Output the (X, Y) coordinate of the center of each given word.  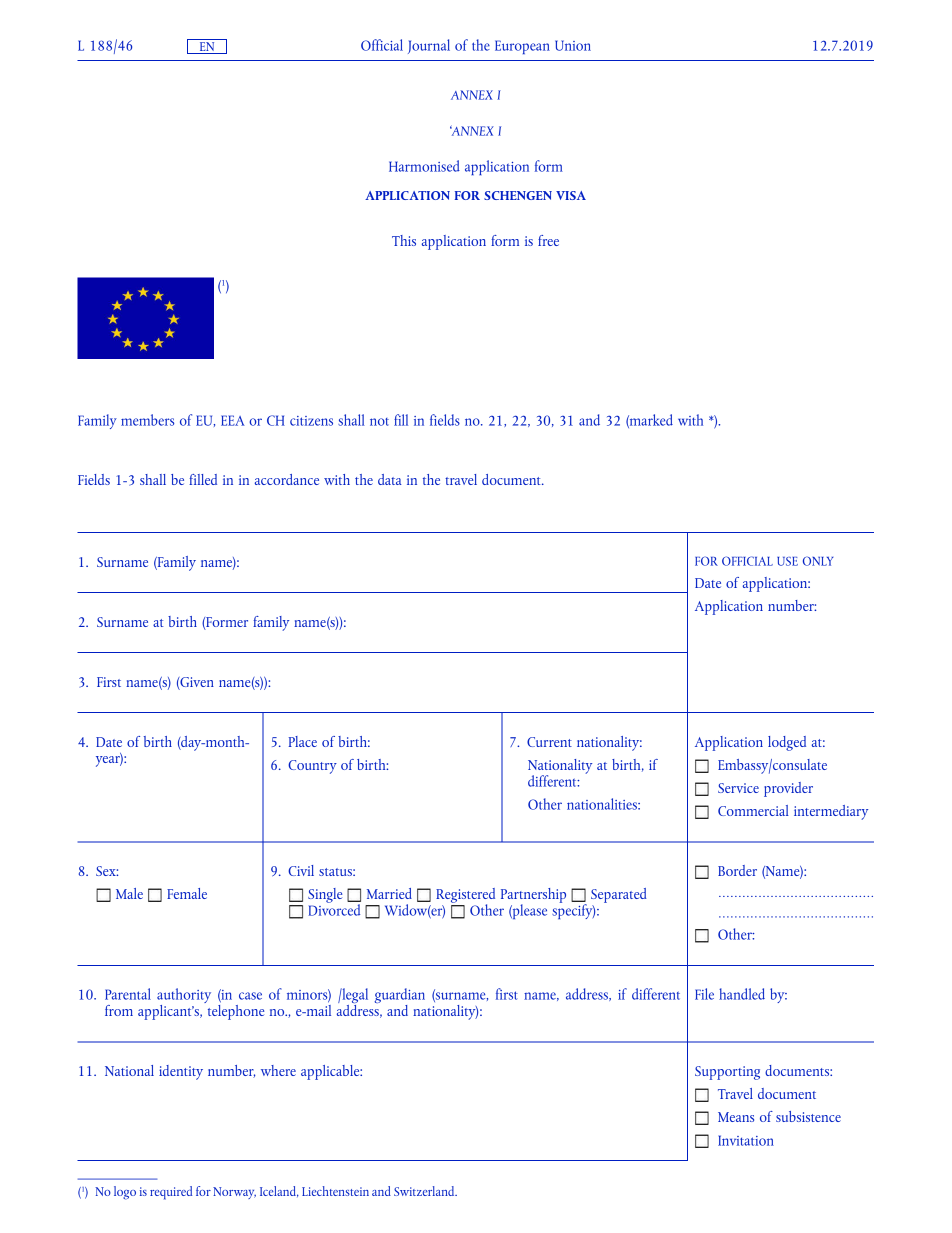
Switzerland (425, 1191)
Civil (301, 870)
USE (787, 561)
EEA (233, 420)
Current (549, 742)
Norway (234, 1193)
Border (737, 870)
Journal (429, 46)
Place (303, 741)
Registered (465, 896)
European (522, 47)
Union (573, 45)
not (379, 422)
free (548, 240)
